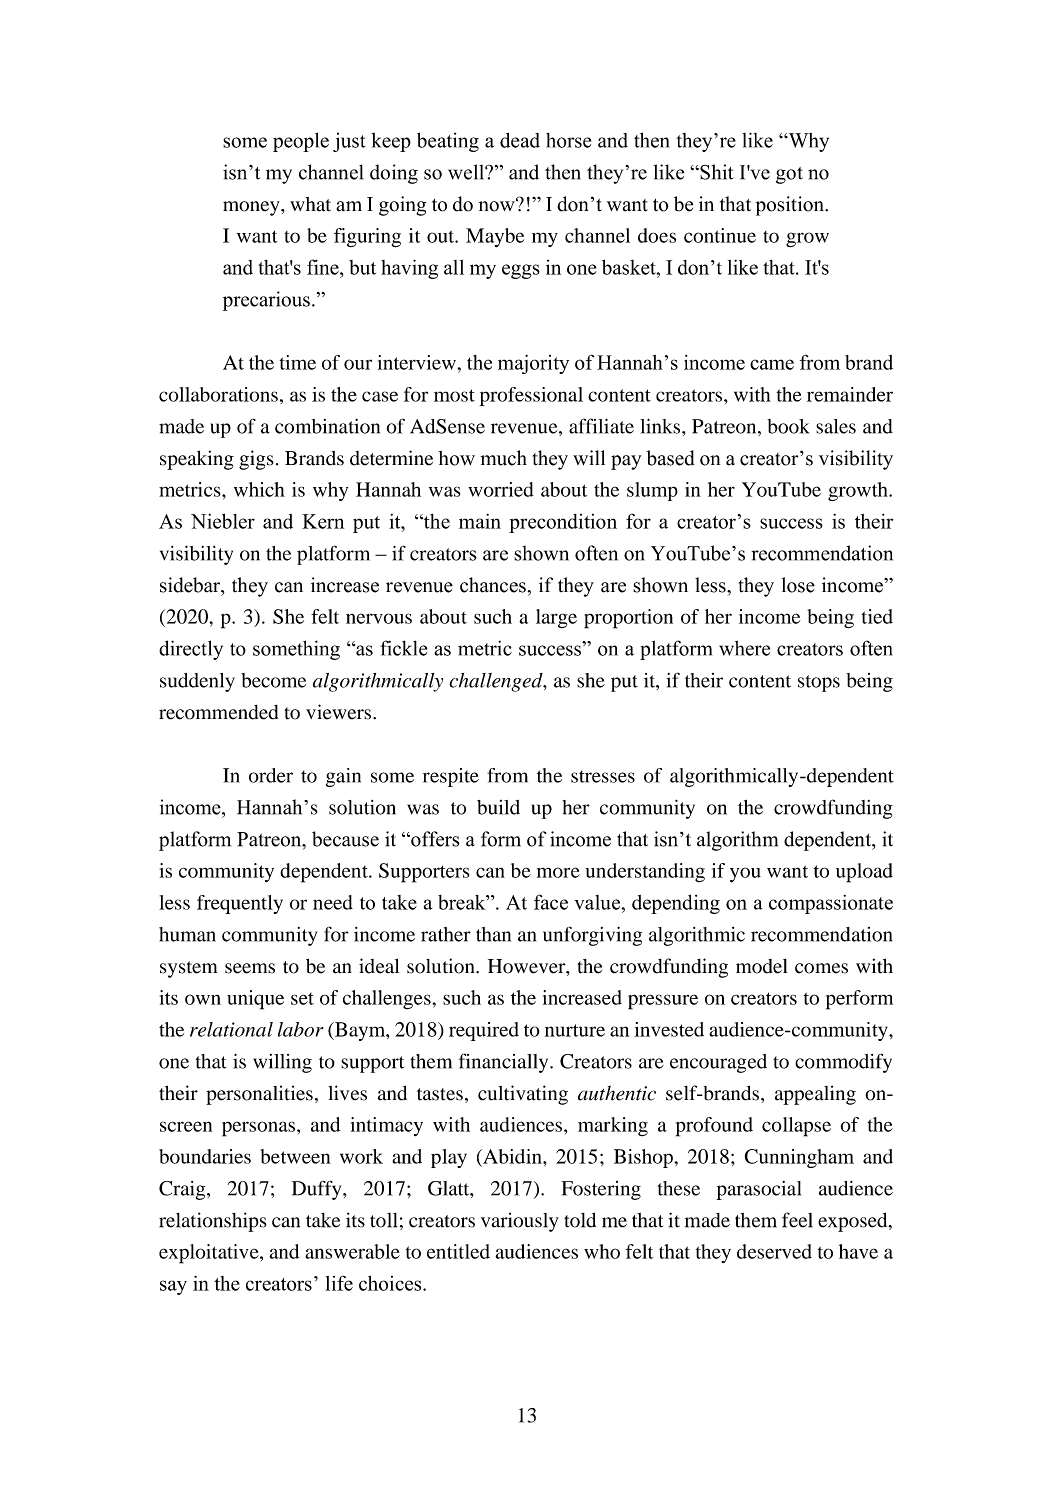 The width and height of the screenshot is (1053, 1490). What do you see at coordinates (493, 934) in the screenshot?
I see `than` at bounding box center [493, 934].
